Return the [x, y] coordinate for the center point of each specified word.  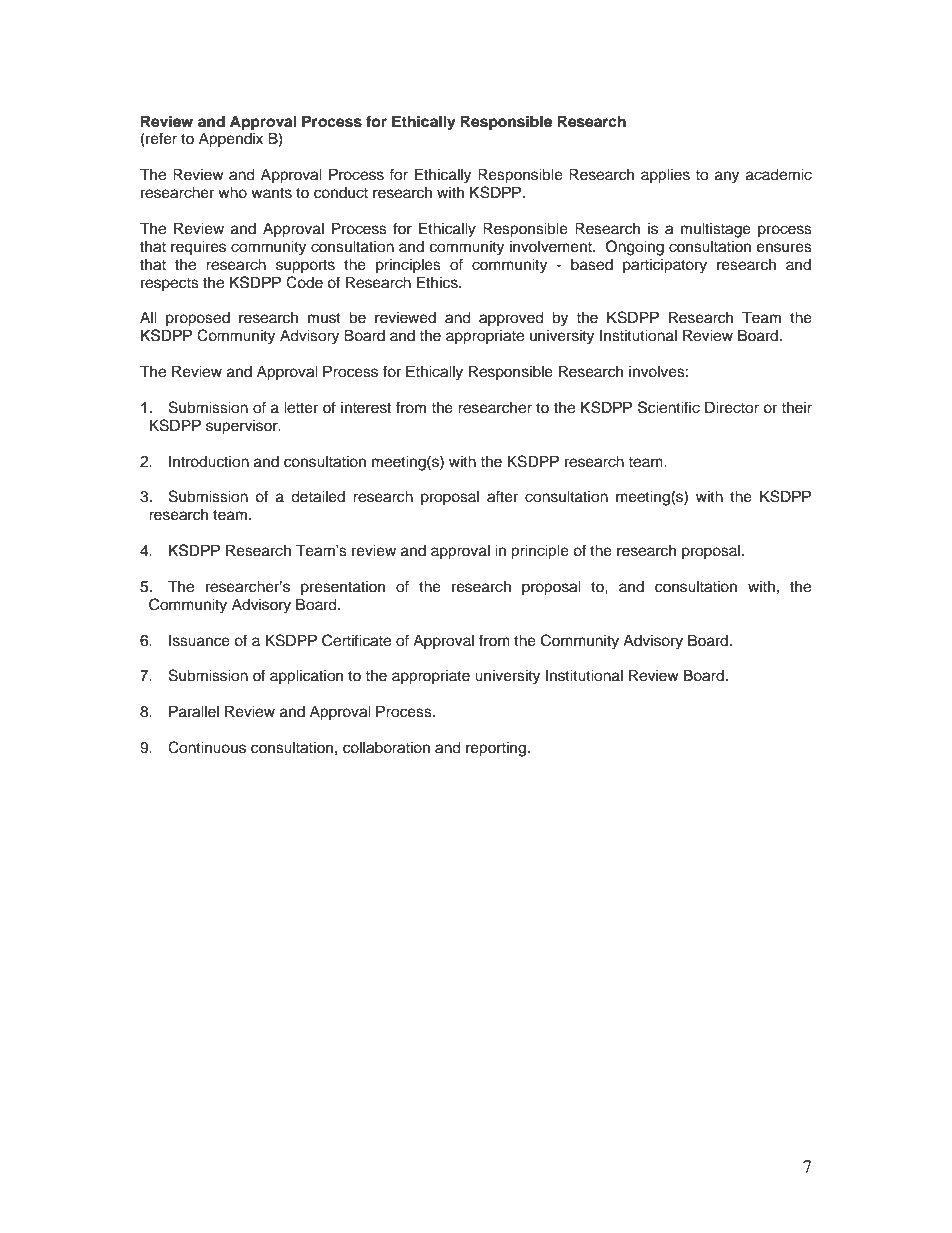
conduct [341, 193]
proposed [198, 319]
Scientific [669, 407]
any [727, 177]
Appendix [231, 140]
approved [511, 319]
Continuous [207, 747]
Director [732, 407]
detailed [318, 496]
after [502, 496]
